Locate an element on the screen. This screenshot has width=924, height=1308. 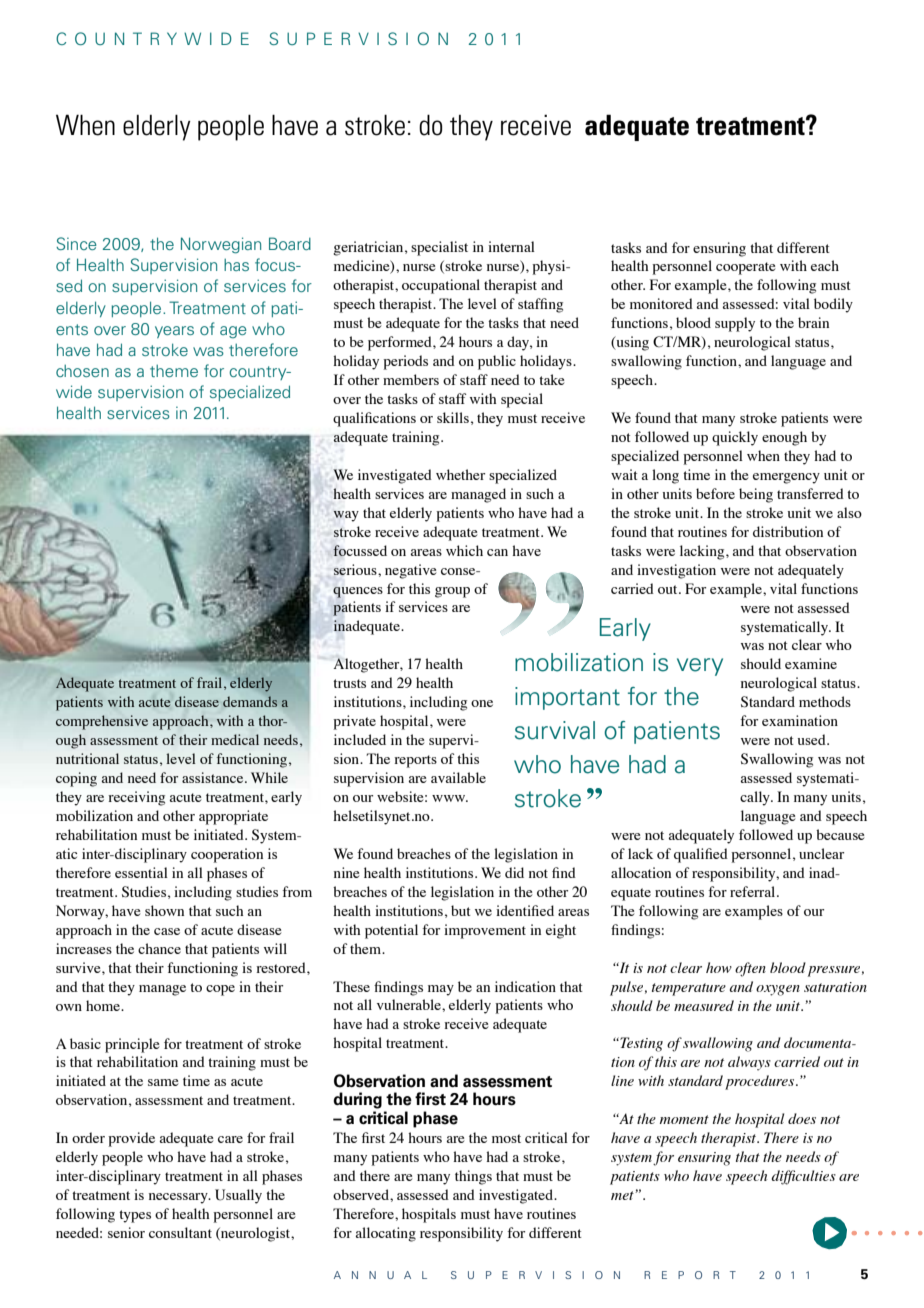
necessary is located at coordinates (179, 1198).
